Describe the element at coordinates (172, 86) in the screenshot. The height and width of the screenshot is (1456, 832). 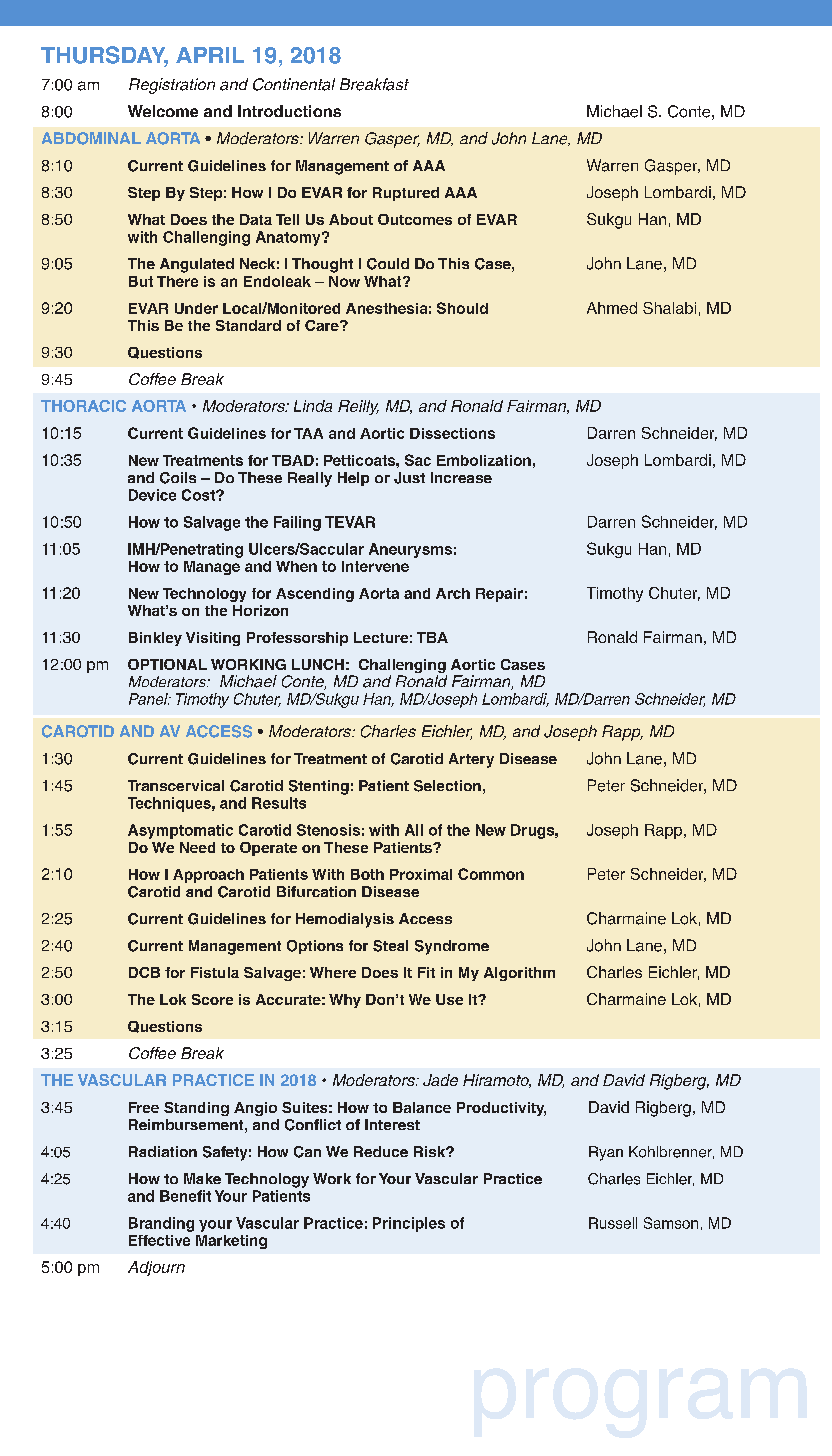
I see `Registration` at that location.
